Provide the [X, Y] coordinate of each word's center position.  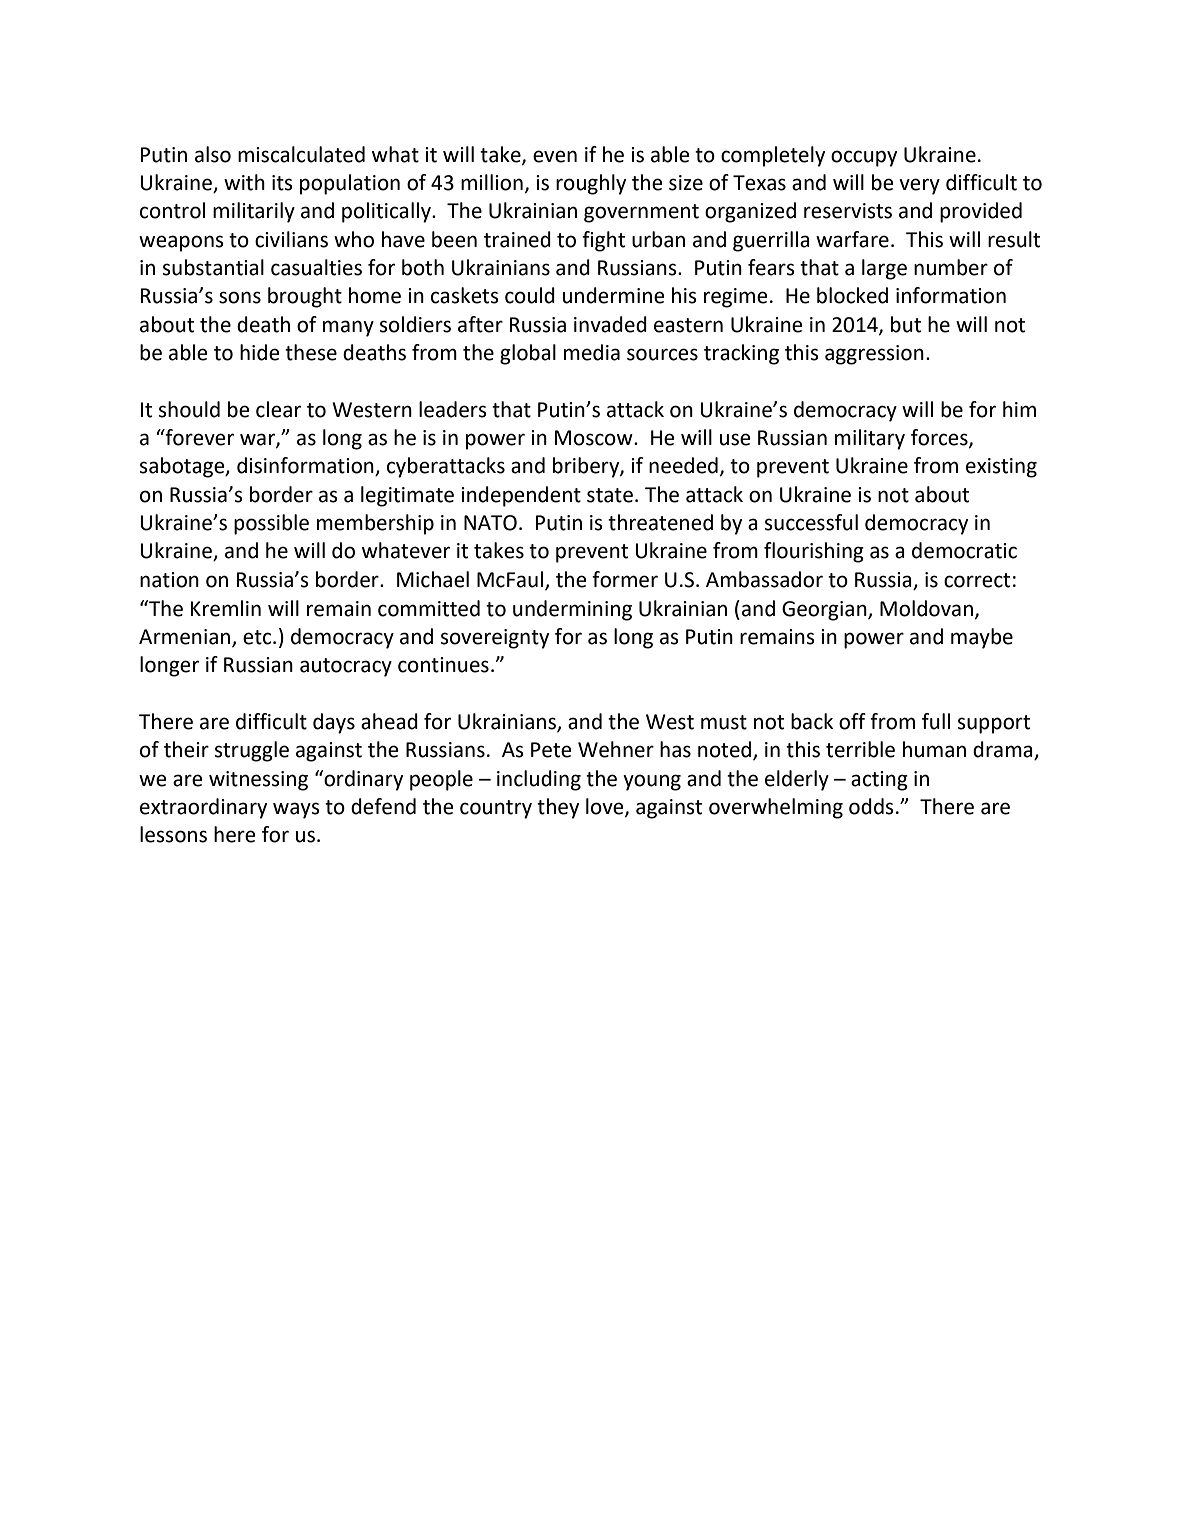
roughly [591, 184]
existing [1001, 468]
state [610, 495]
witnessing [258, 781]
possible [271, 524]
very [919, 186]
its [282, 183]
